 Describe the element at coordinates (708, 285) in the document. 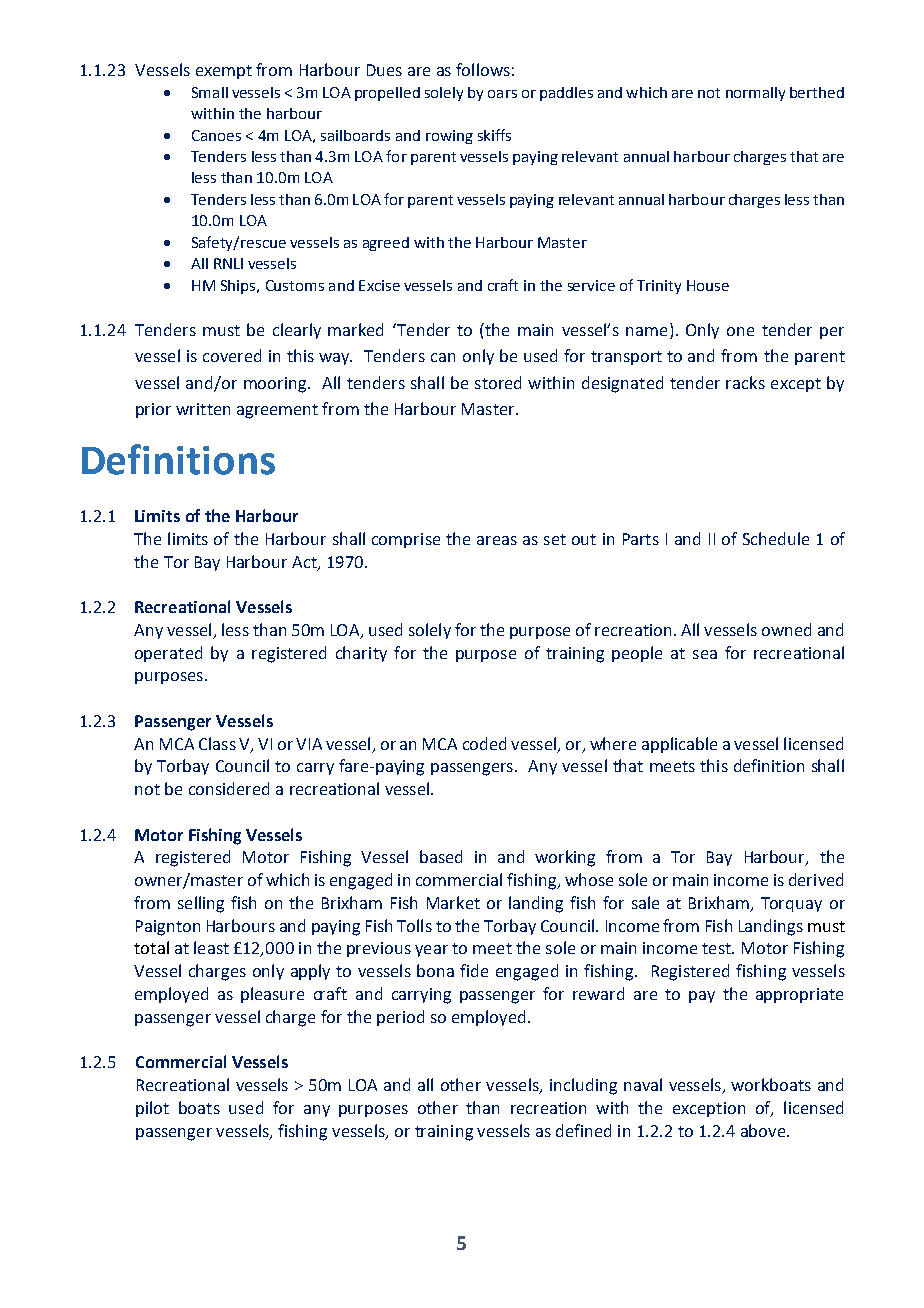

I see `House` at that location.
